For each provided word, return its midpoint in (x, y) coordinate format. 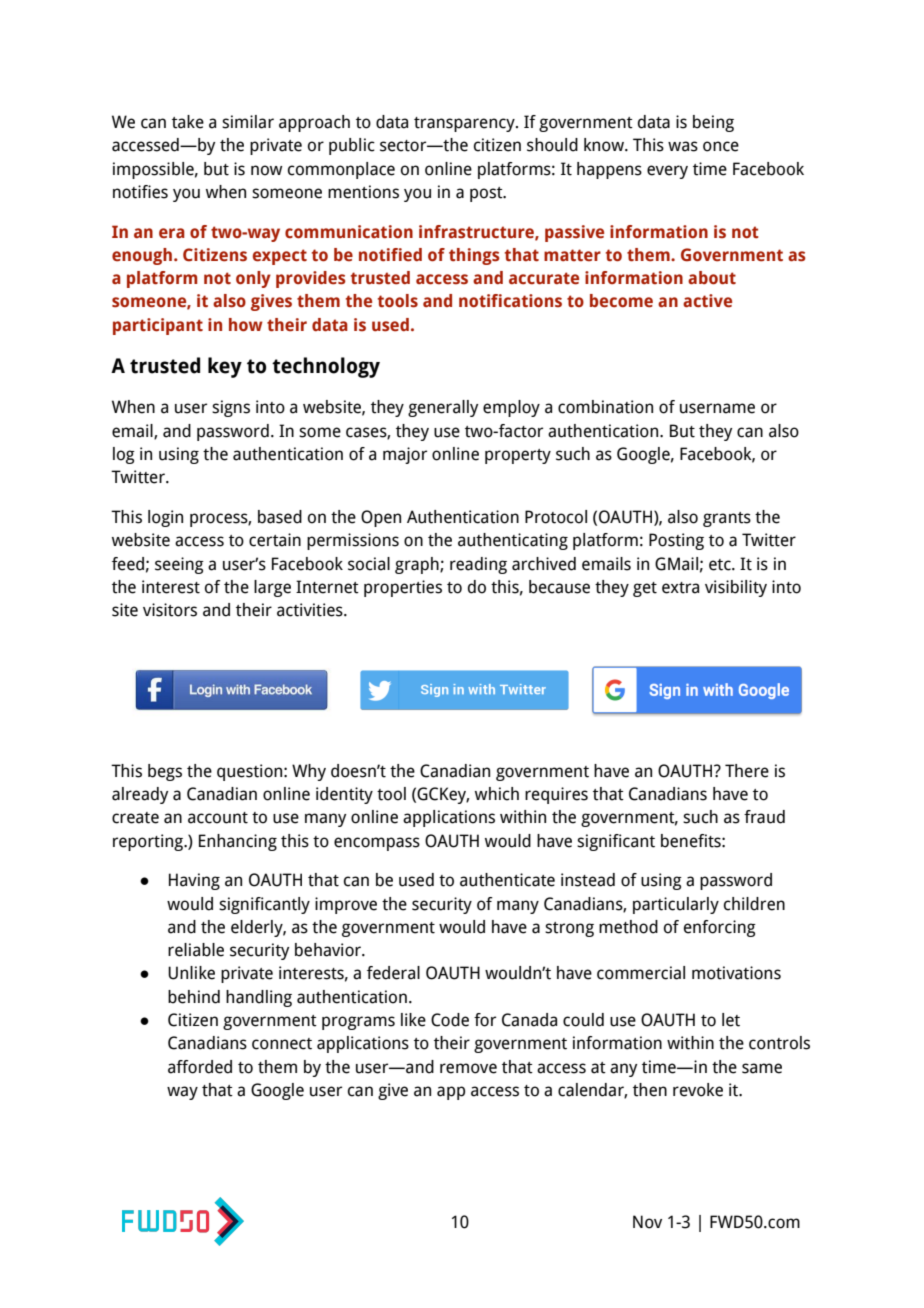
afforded (200, 1067)
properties (403, 588)
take (188, 122)
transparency (465, 124)
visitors (170, 610)
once (721, 146)
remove (468, 1068)
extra (680, 588)
